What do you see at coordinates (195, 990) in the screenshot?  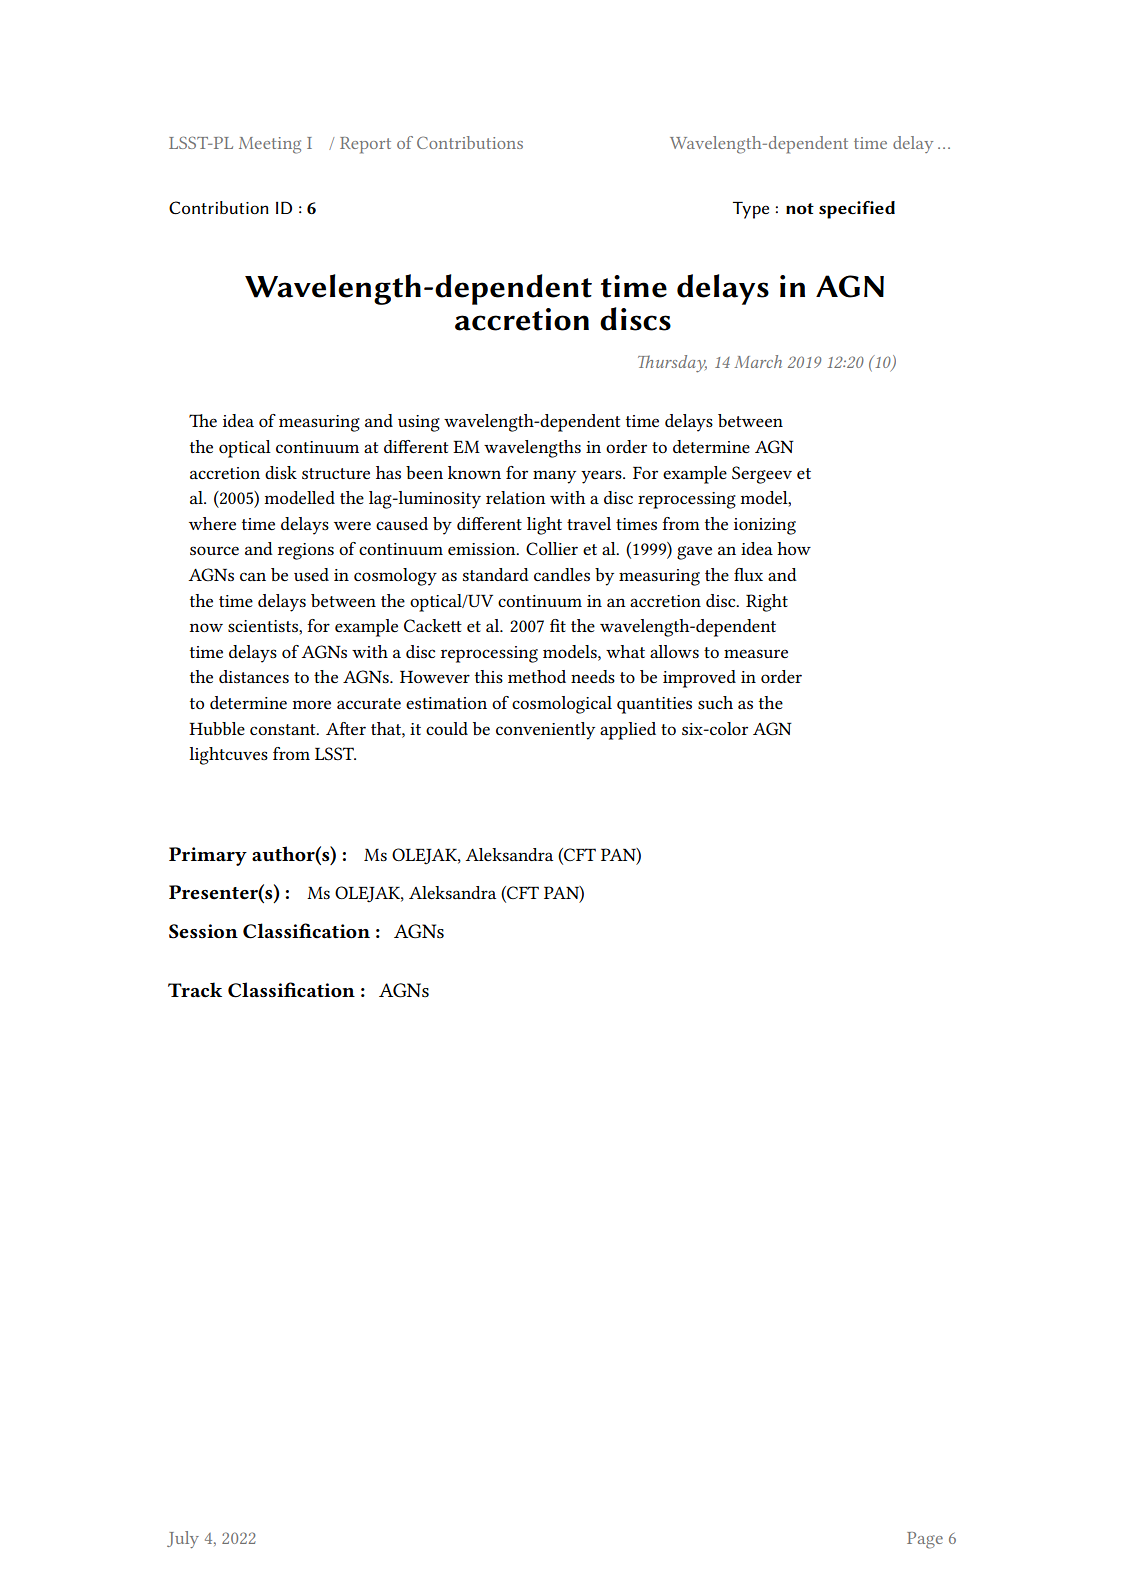 I see `Track` at bounding box center [195, 990].
